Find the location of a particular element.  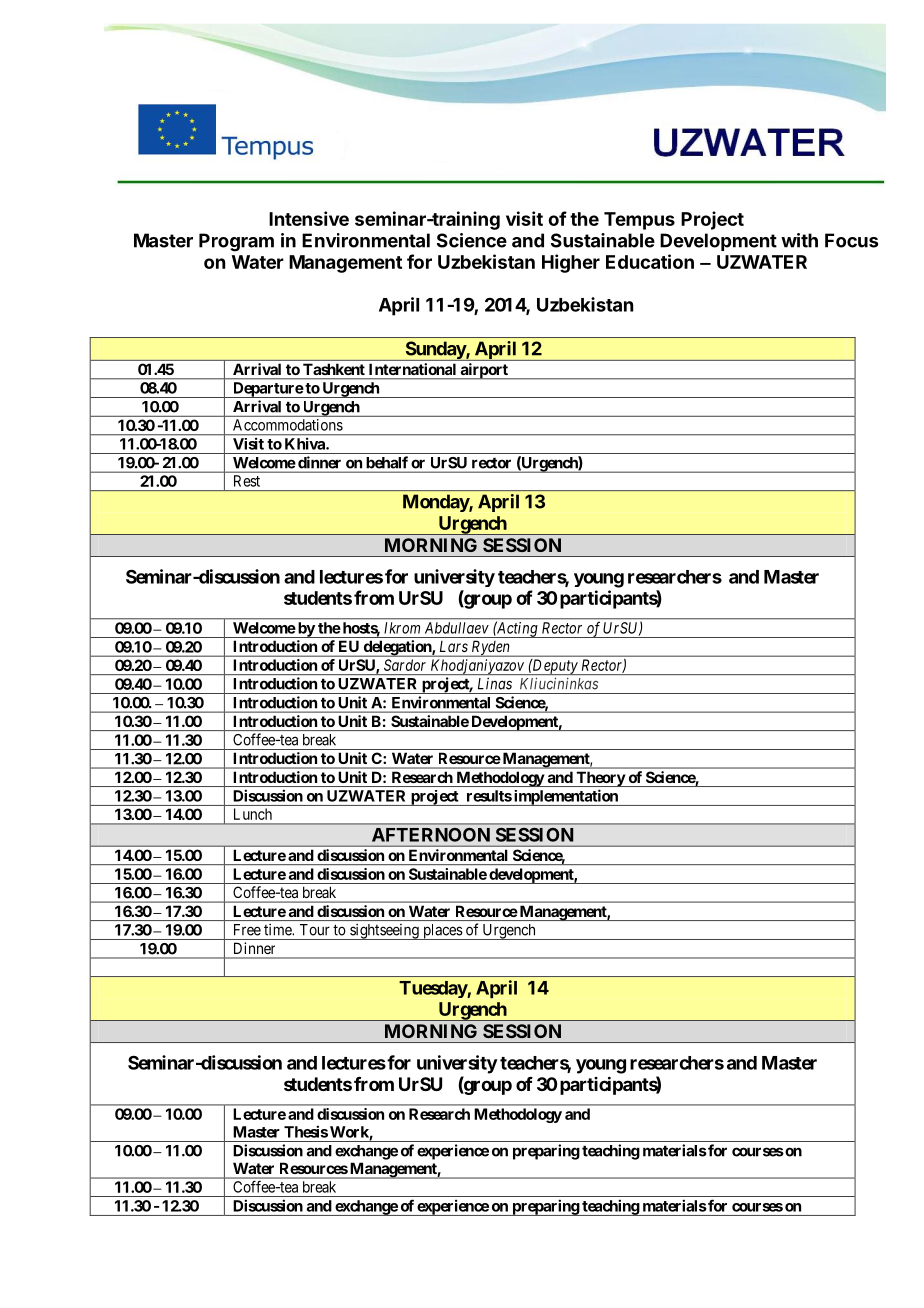

with is located at coordinates (799, 240).
